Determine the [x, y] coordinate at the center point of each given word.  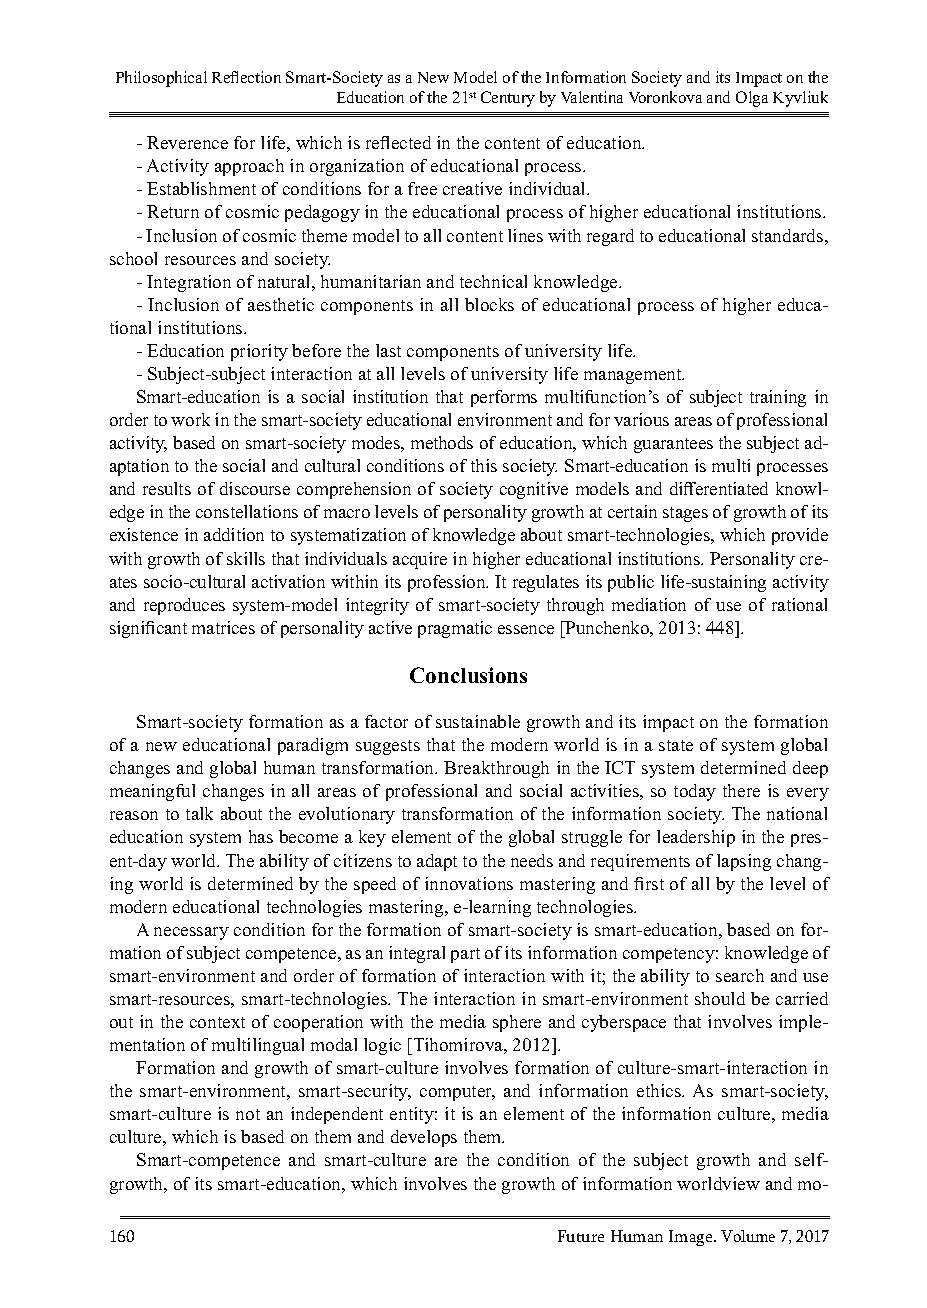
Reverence [187, 142]
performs [504, 398]
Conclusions [468, 675]
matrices [223, 627]
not [248, 1114]
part [465, 955]
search [740, 975]
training [778, 398]
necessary [191, 933]
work [190, 419]
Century [508, 99]
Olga [752, 99]
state [676, 745]
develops [424, 1138]
